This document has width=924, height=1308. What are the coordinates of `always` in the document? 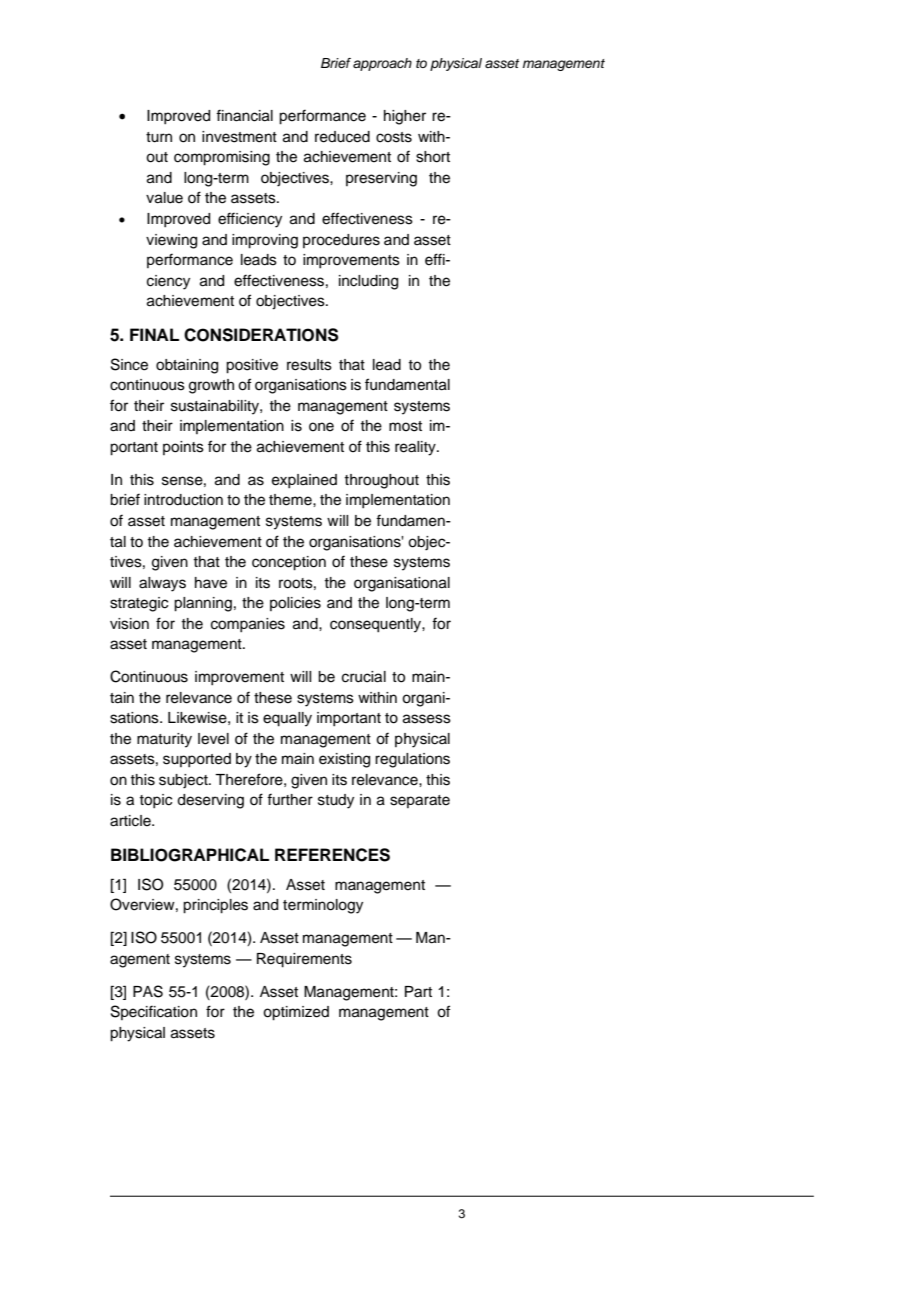 It's located at (162, 584).
